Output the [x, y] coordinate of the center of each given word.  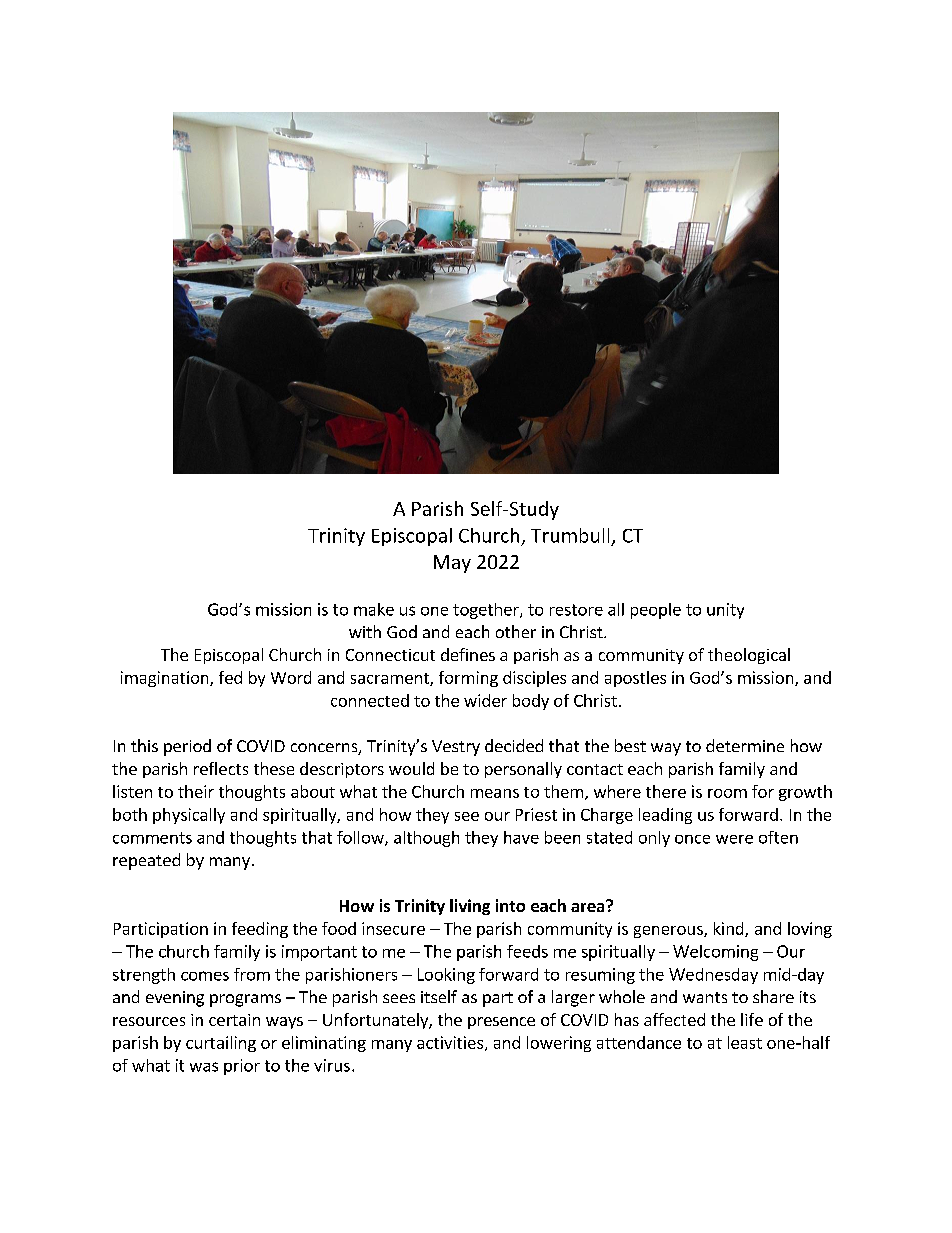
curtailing [221, 1044]
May [452, 564]
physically [189, 816]
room [727, 793]
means [495, 793]
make [374, 609]
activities [450, 1042]
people [656, 611]
